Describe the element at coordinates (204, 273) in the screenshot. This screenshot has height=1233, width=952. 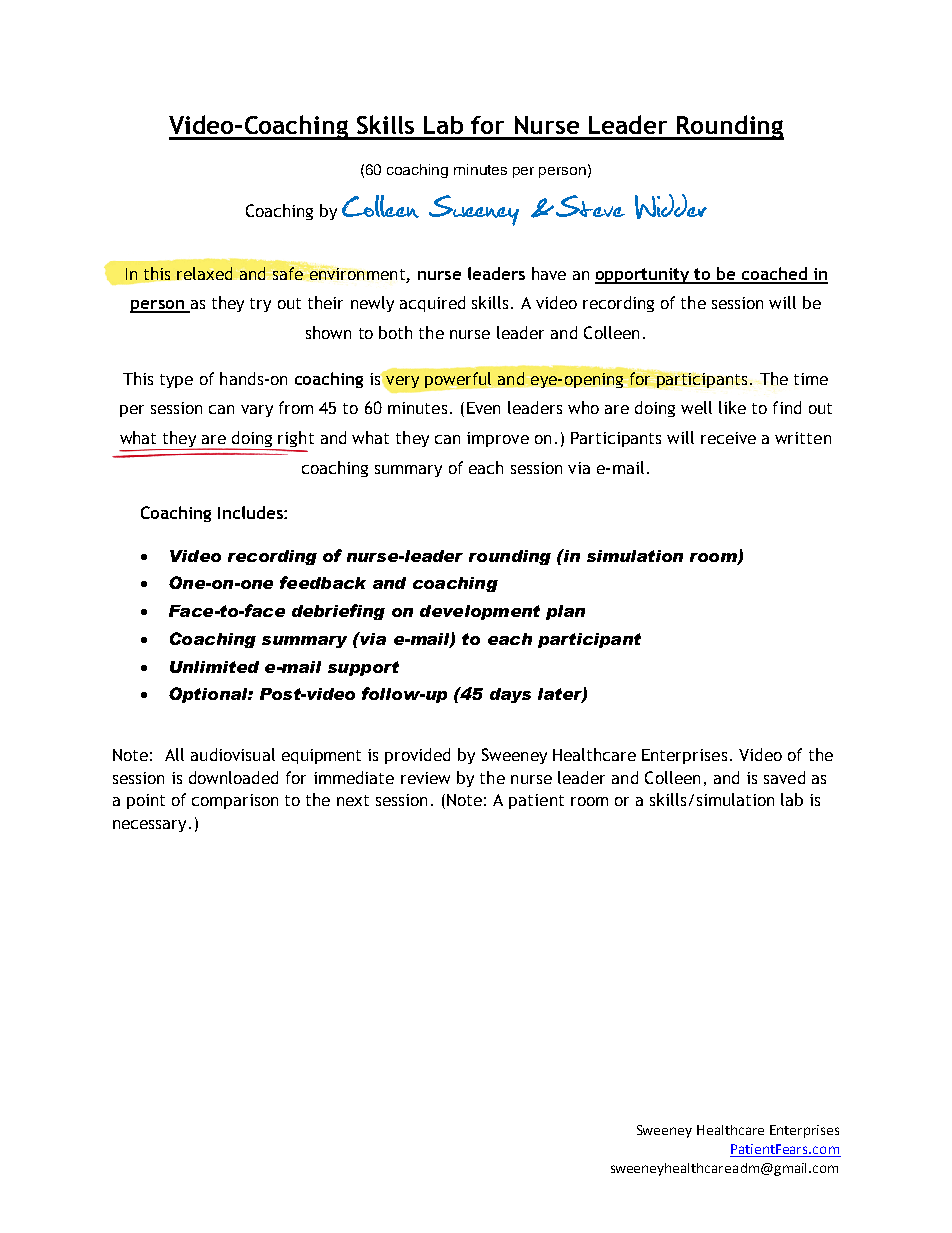
I see `relaxed` at that location.
